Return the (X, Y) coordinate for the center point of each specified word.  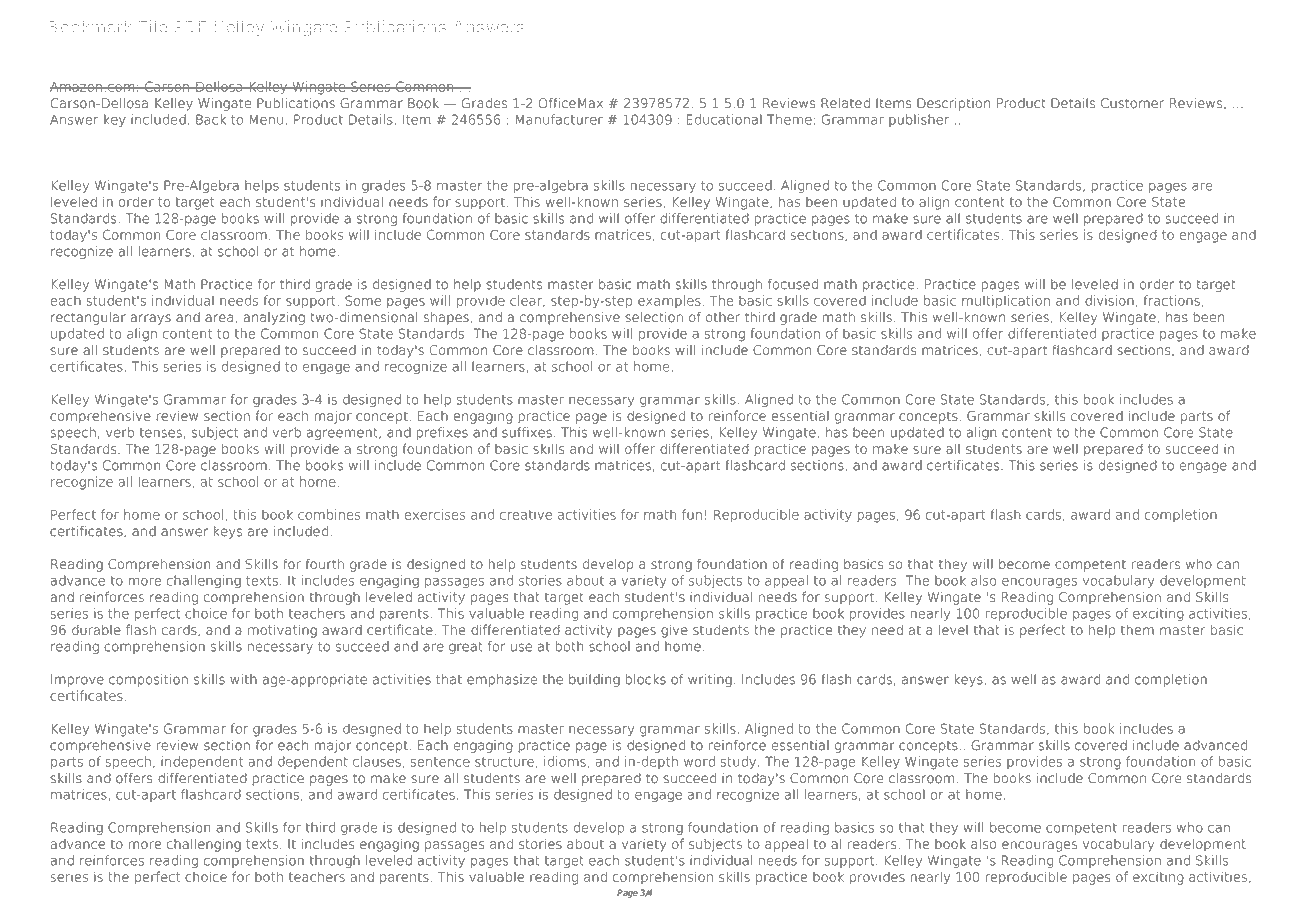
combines (329, 514)
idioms (565, 761)
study (738, 762)
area (219, 318)
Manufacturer (559, 119)
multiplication (1006, 301)
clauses (377, 761)
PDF (190, 27)
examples (669, 301)
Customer (1132, 103)
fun (692, 514)
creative (526, 514)
